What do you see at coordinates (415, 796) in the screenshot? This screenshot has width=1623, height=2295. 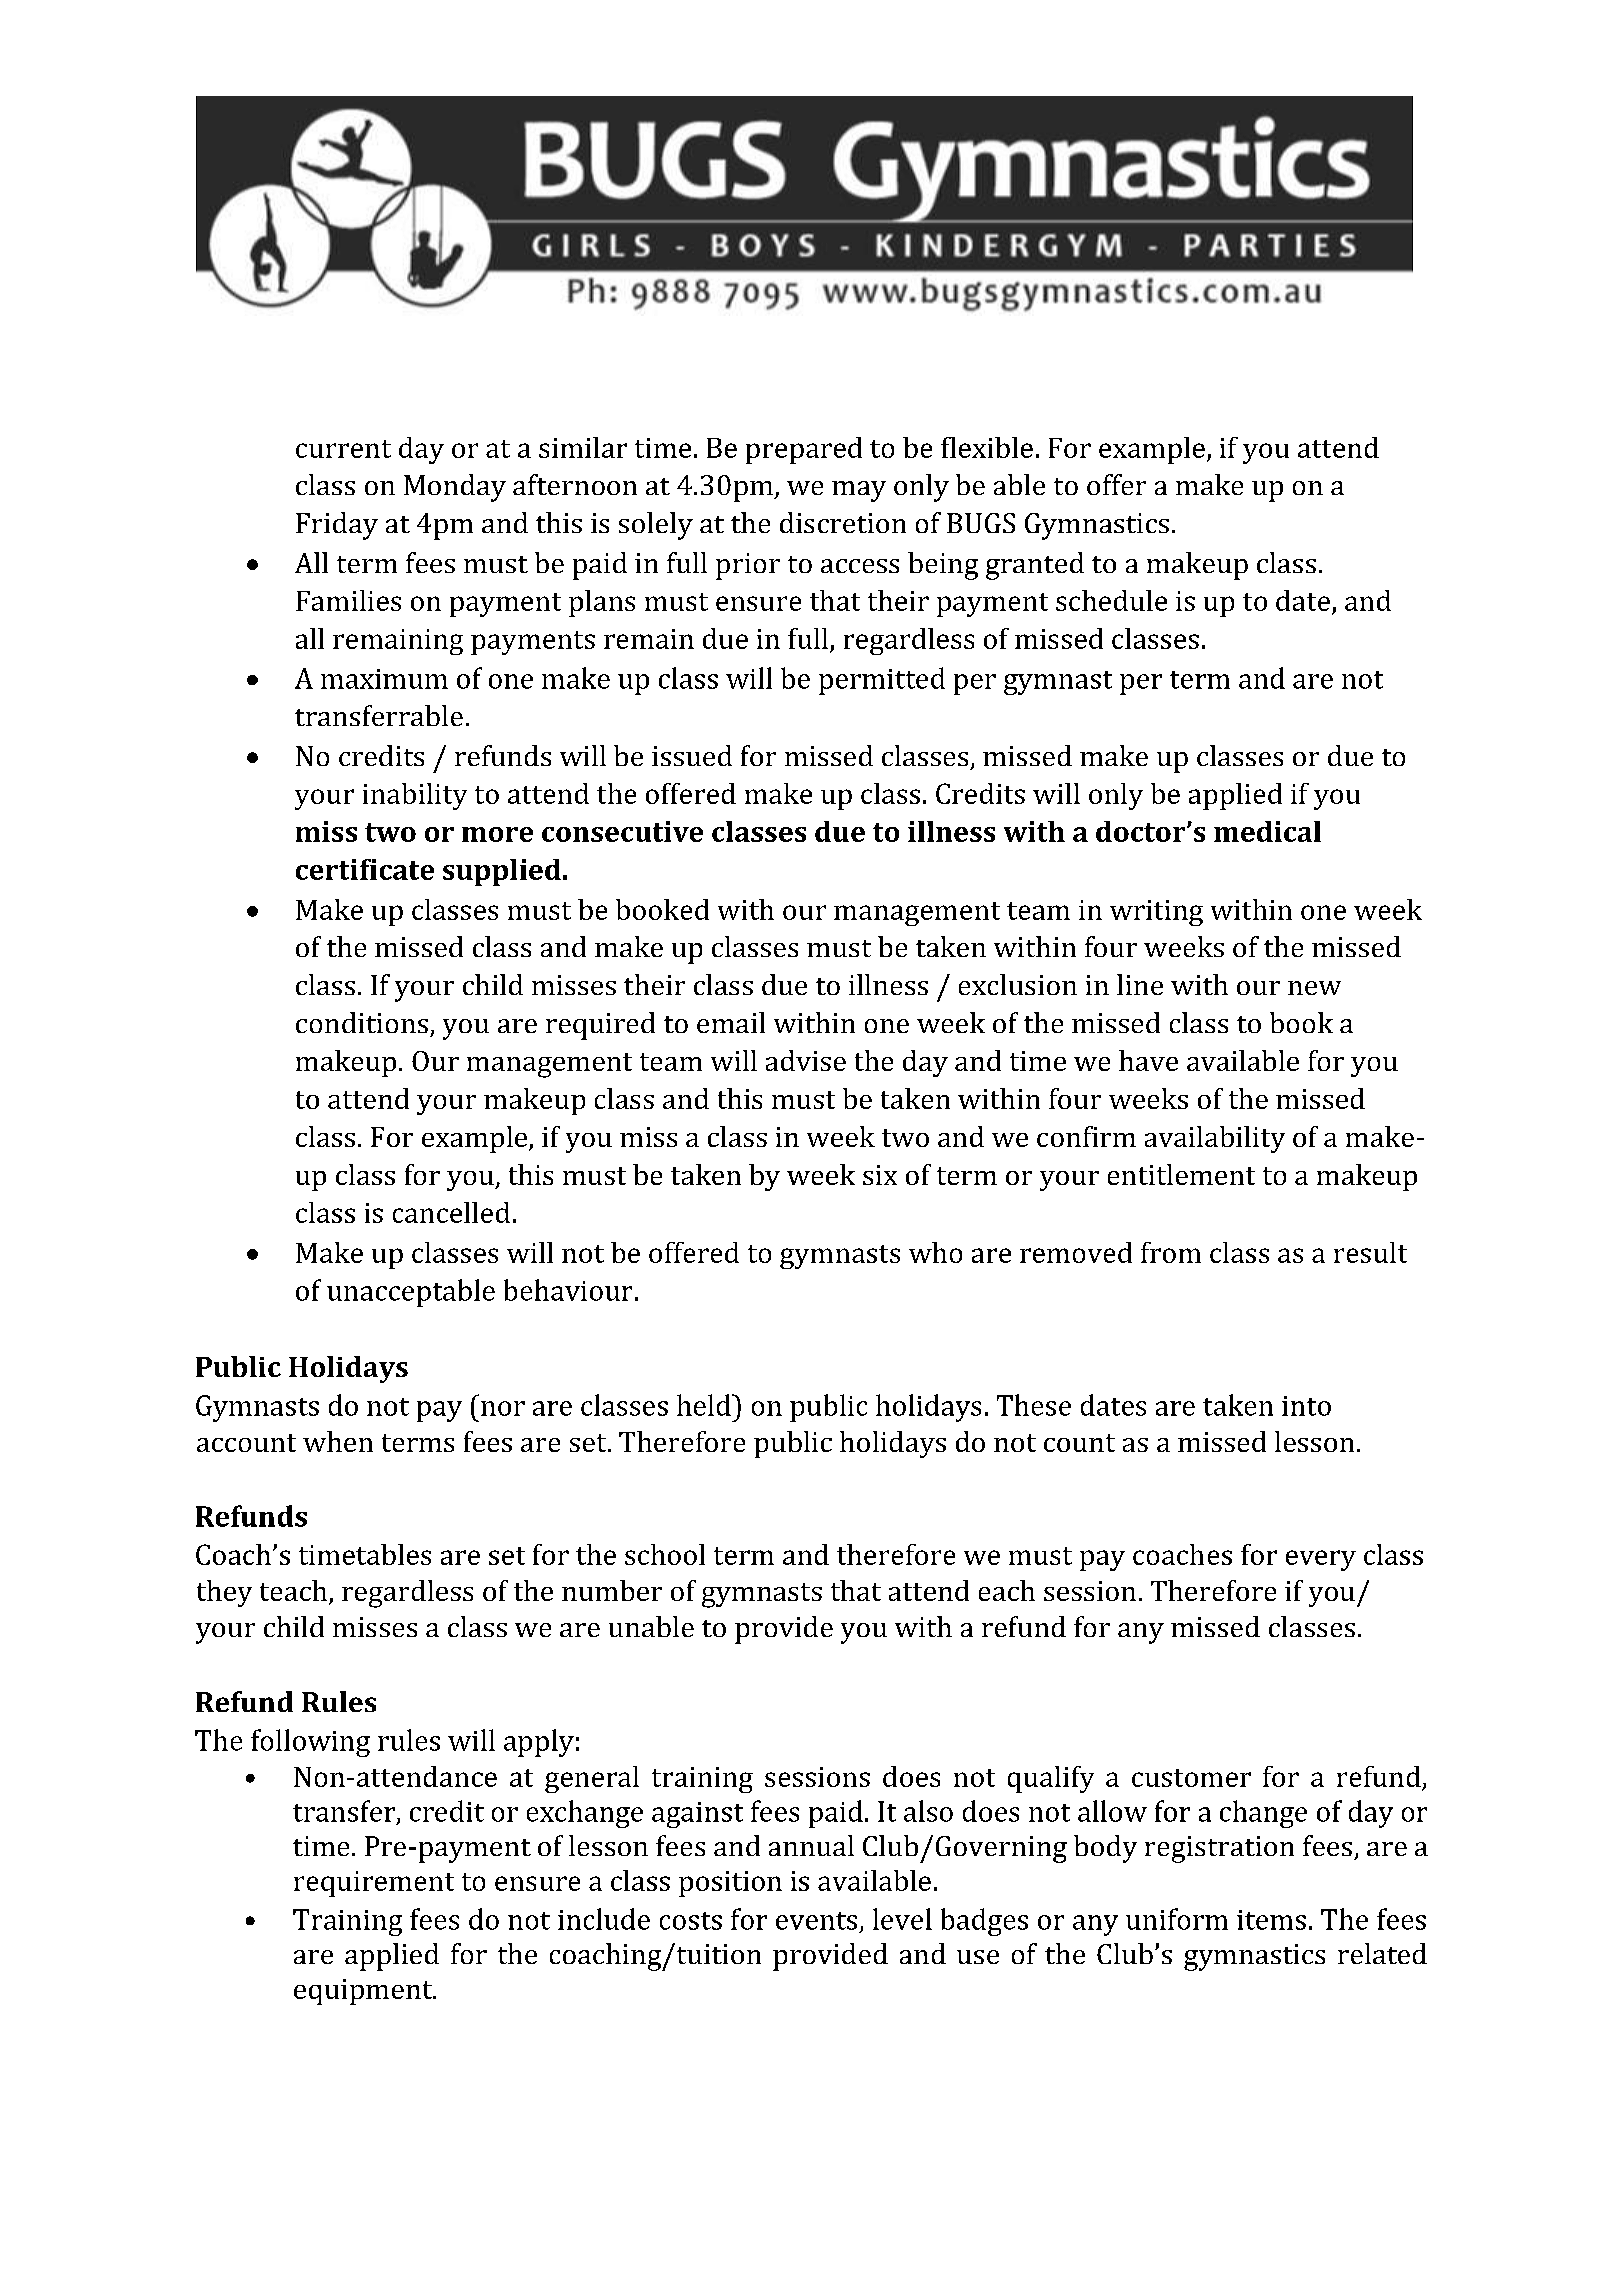 I see `inability` at bounding box center [415, 796].
